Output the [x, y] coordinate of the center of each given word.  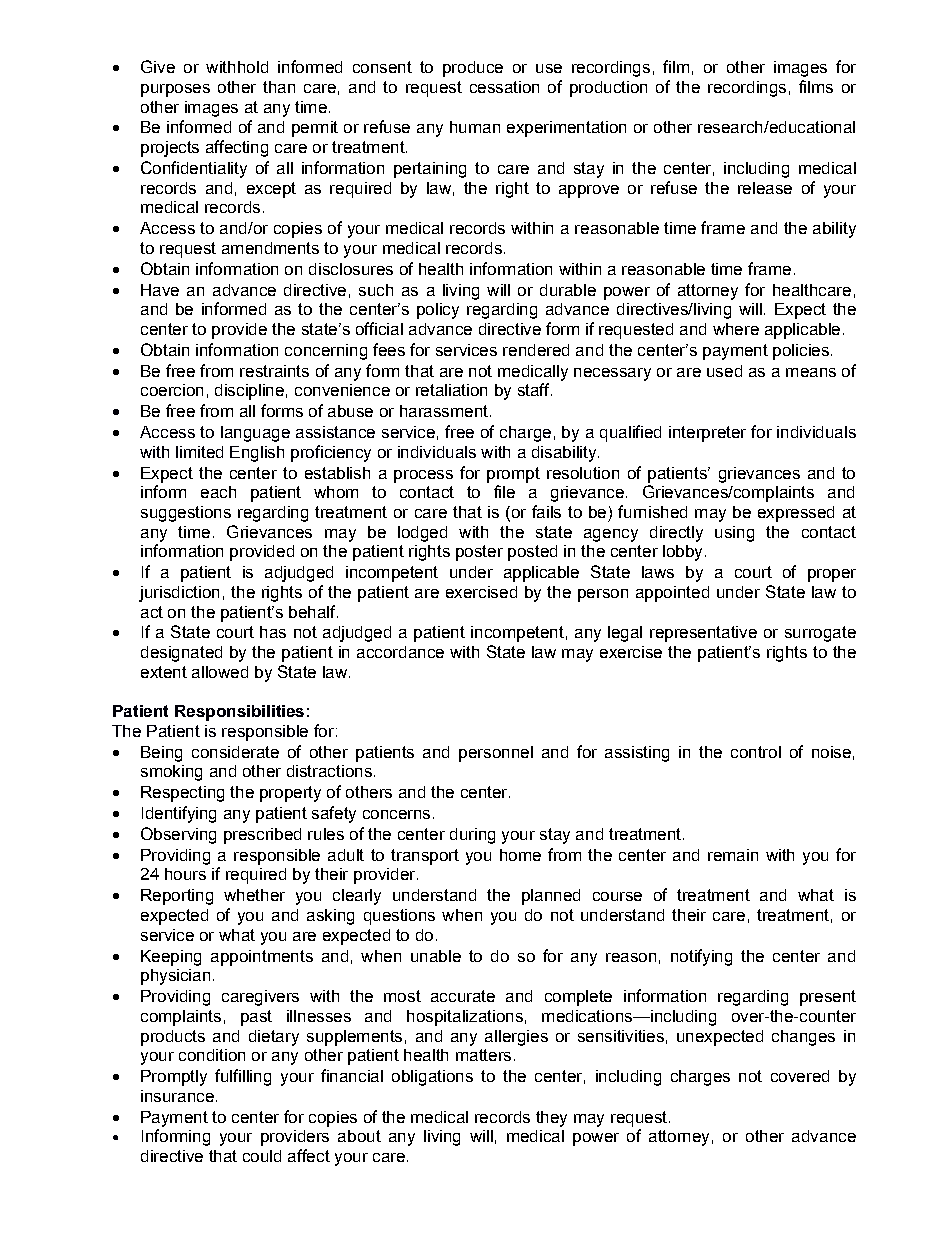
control [756, 752]
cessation [504, 87]
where [736, 329]
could [262, 1156]
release [765, 188]
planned [551, 897]
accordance [400, 652]
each [218, 492]
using [734, 534]
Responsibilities [239, 713]
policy [438, 311]
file [504, 491]
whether [254, 895]
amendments [270, 248]
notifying [701, 957]
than [279, 87]
